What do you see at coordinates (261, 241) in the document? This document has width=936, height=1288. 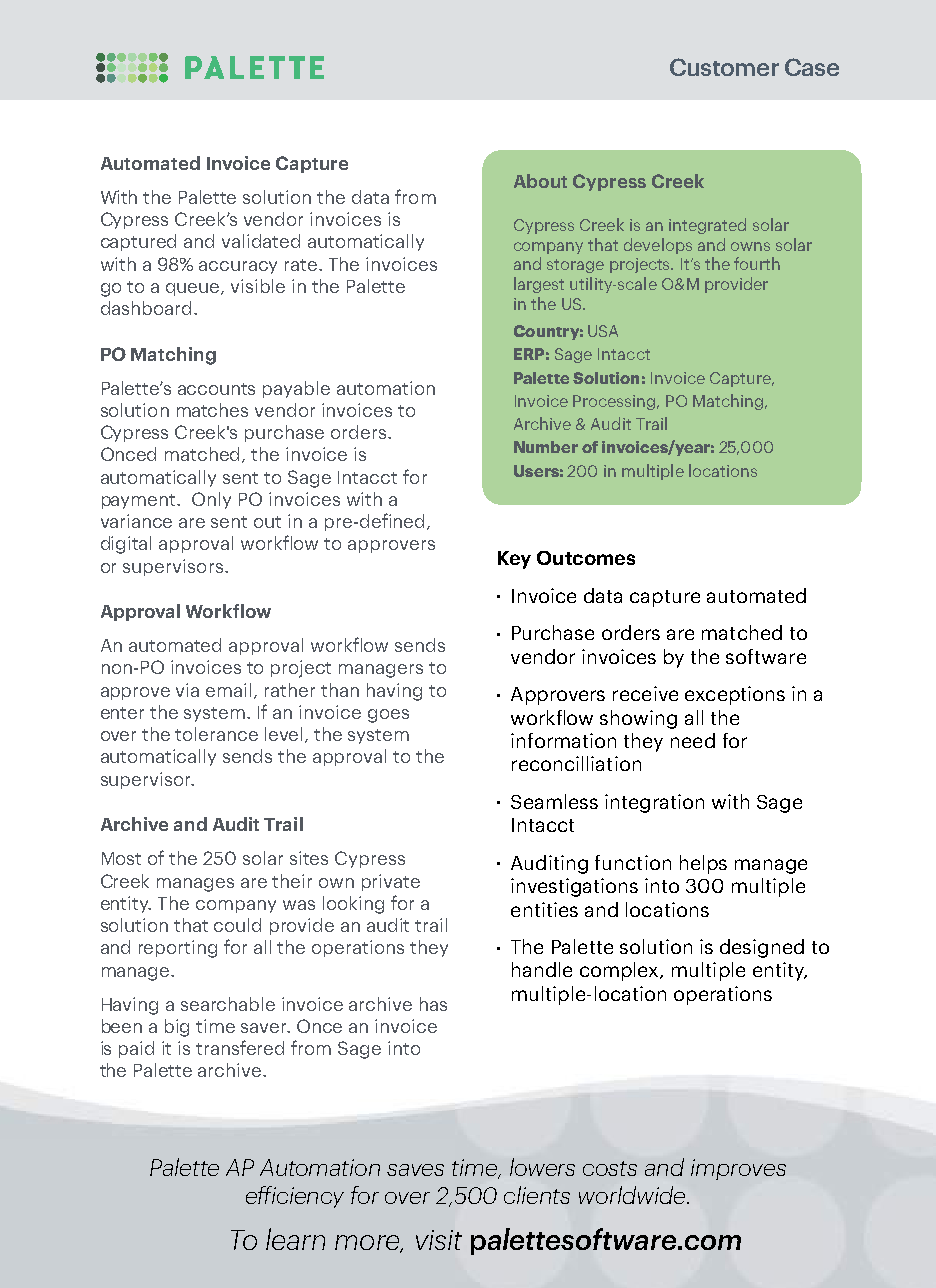 I see `validated` at bounding box center [261, 241].
